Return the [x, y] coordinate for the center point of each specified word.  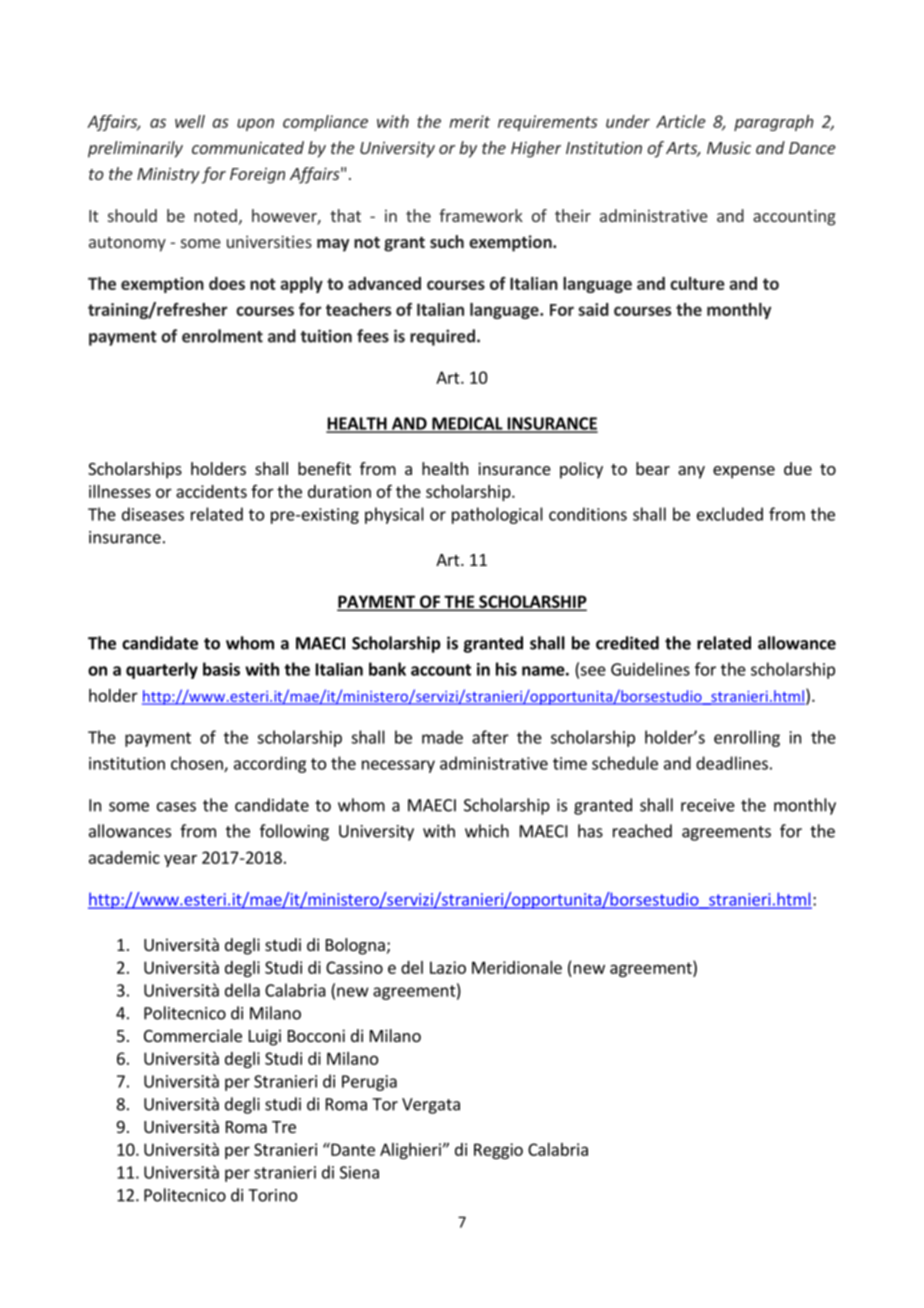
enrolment [222, 336]
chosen [198, 764]
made [442, 737]
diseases [153, 514]
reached [642, 831]
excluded [730, 514]
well [190, 121]
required [442, 337]
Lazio [448, 967]
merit [469, 121]
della [242, 990]
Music [729, 147]
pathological [497, 515]
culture [697, 283]
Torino [272, 1195]
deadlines [732, 763]
